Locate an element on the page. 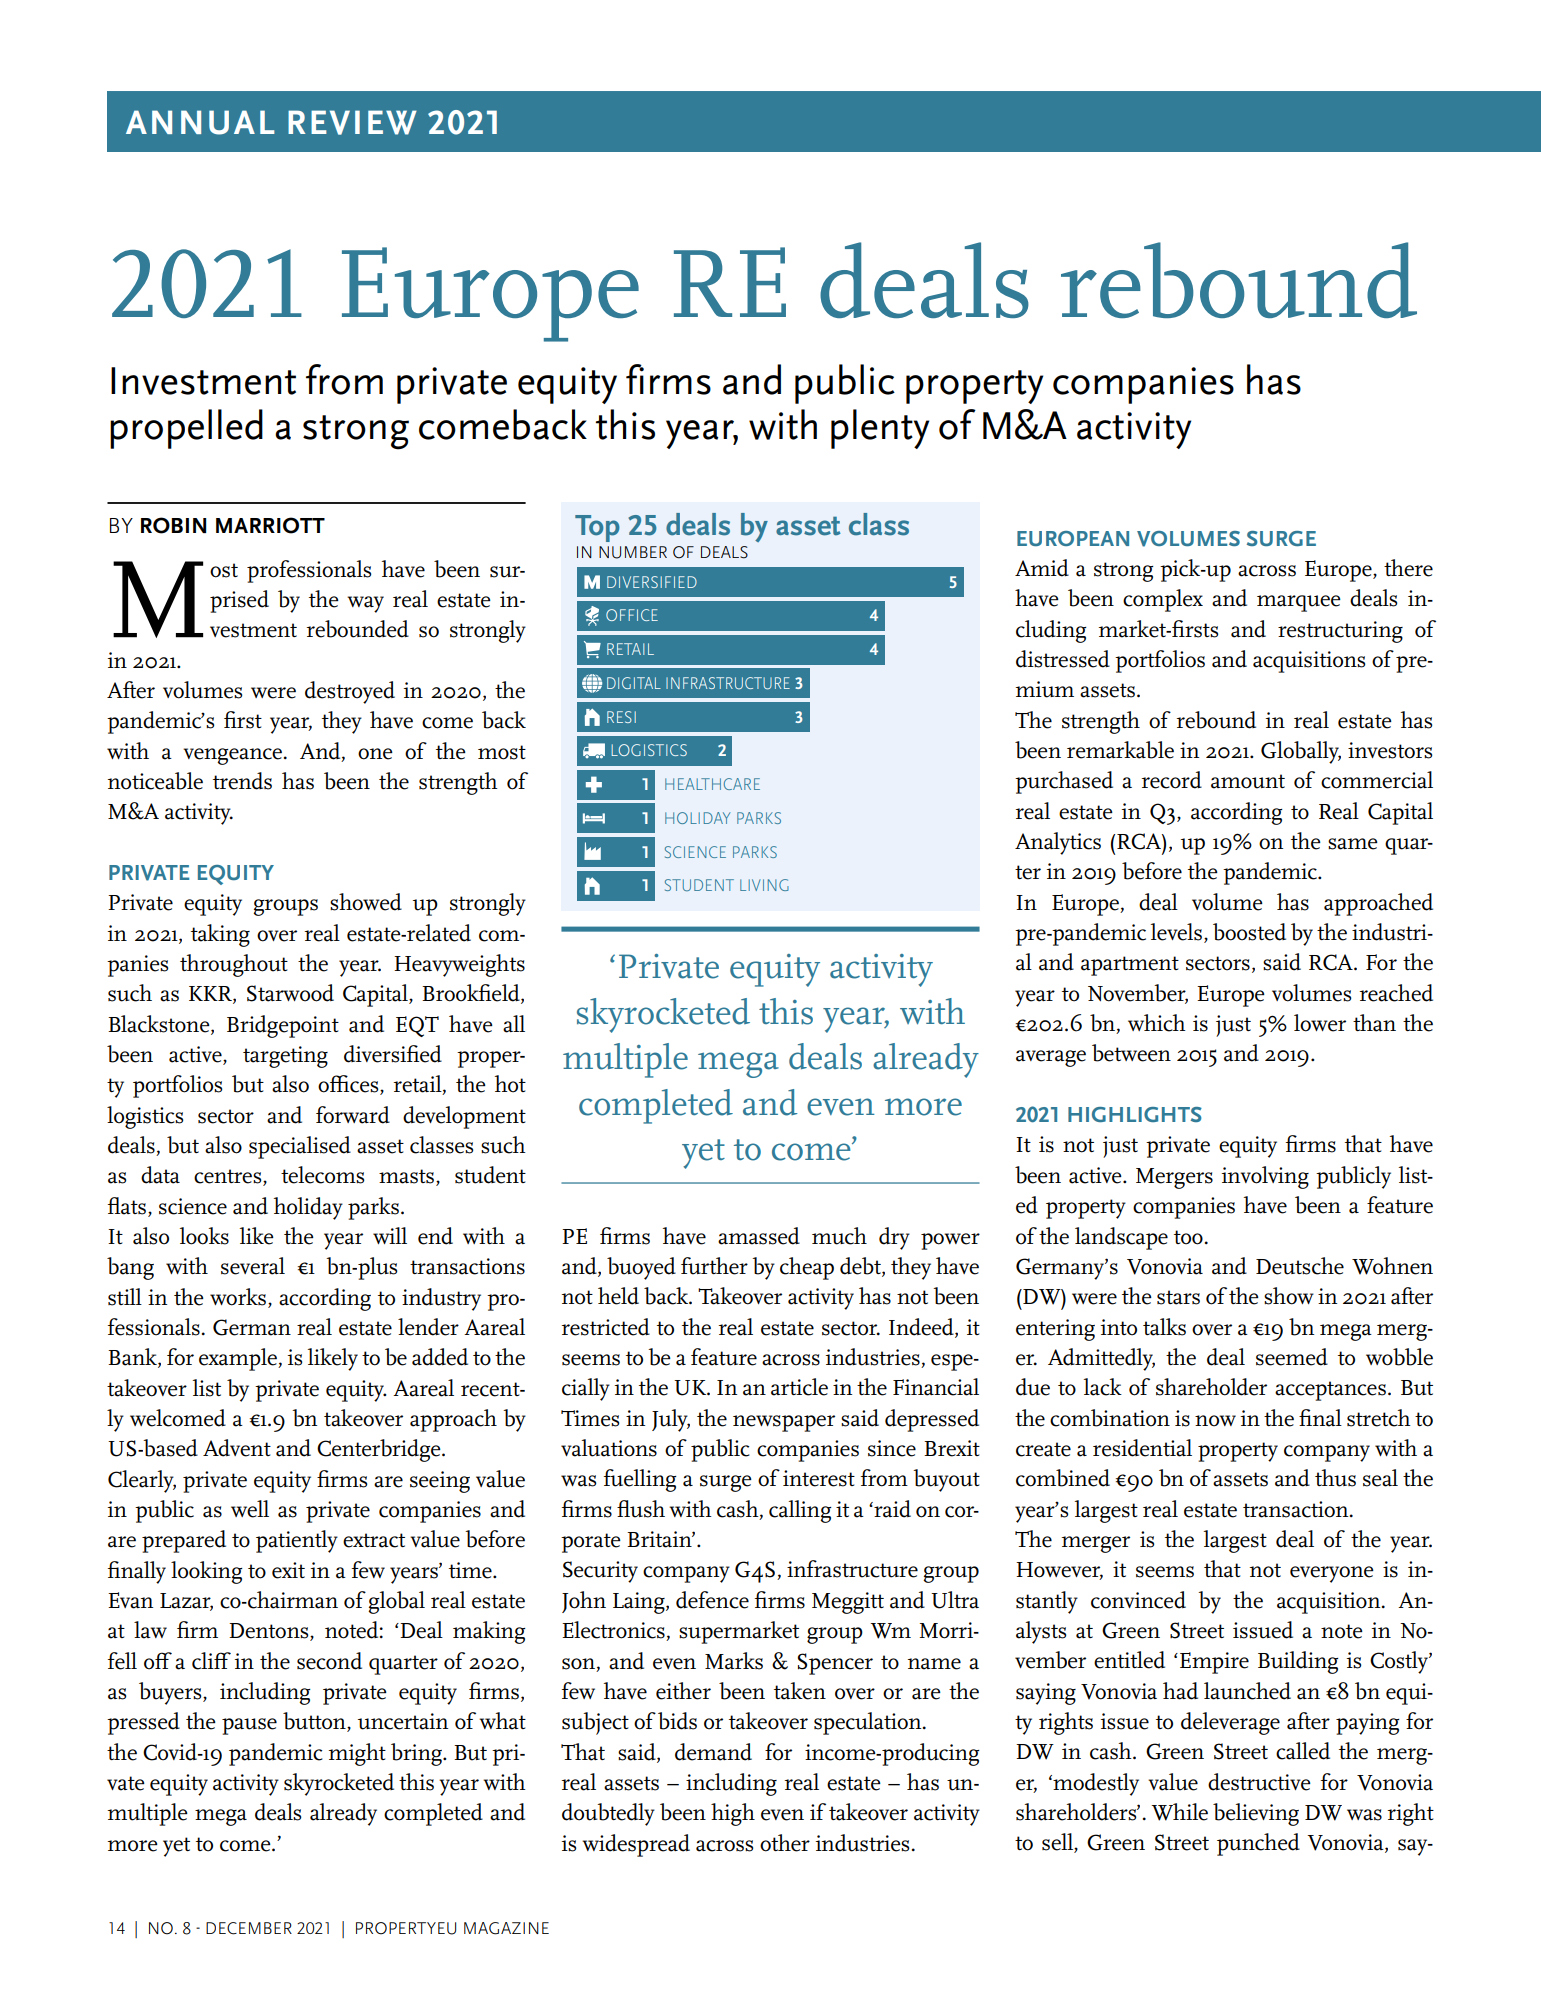 The image size is (1541, 2007). everyone is located at coordinates (1332, 1574).
